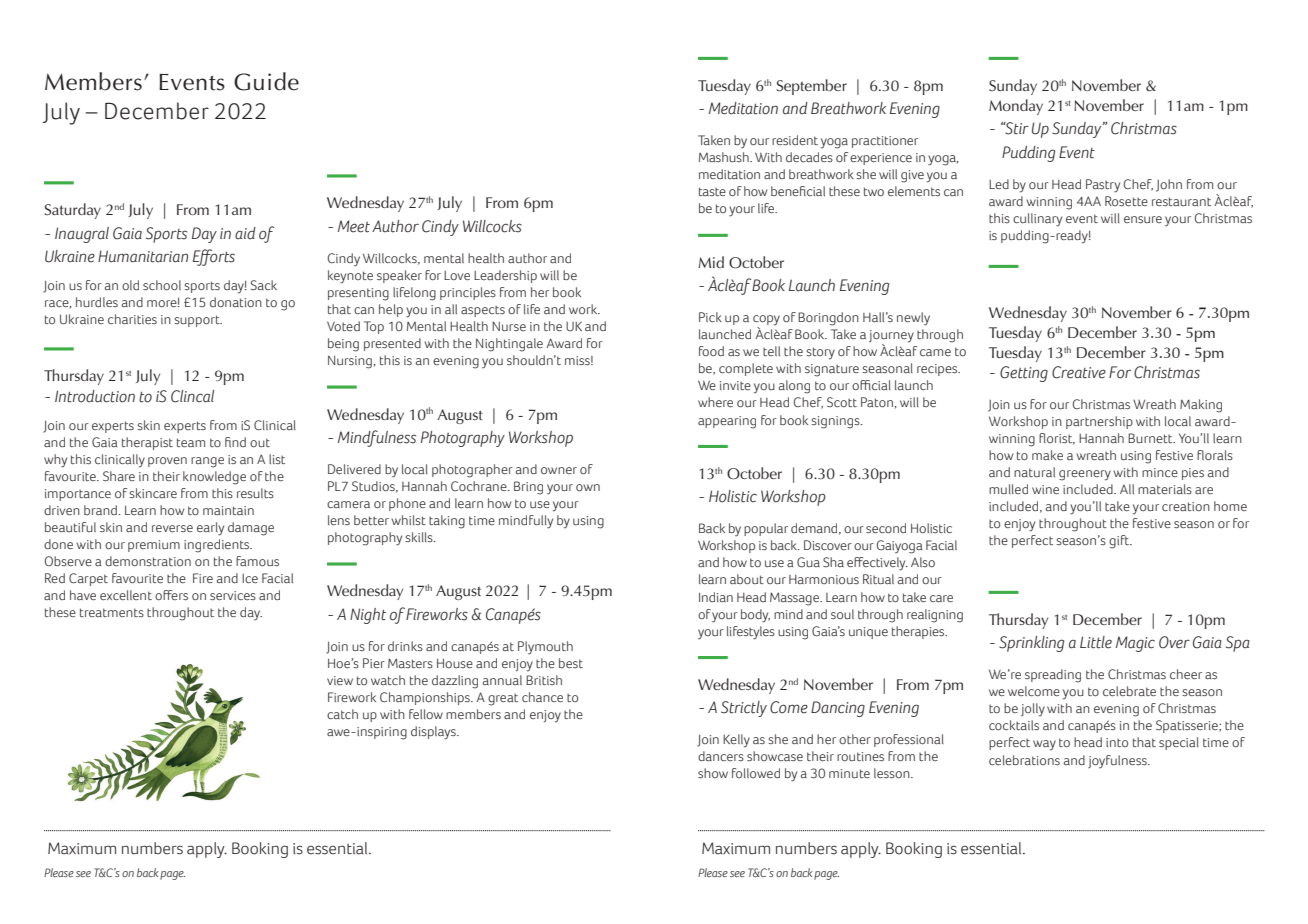 Image resolution: width=1308 pixels, height=924 pixels. Describe the element at coordinates (711, 262) in the screenshot. I see `Mid` at that location.
